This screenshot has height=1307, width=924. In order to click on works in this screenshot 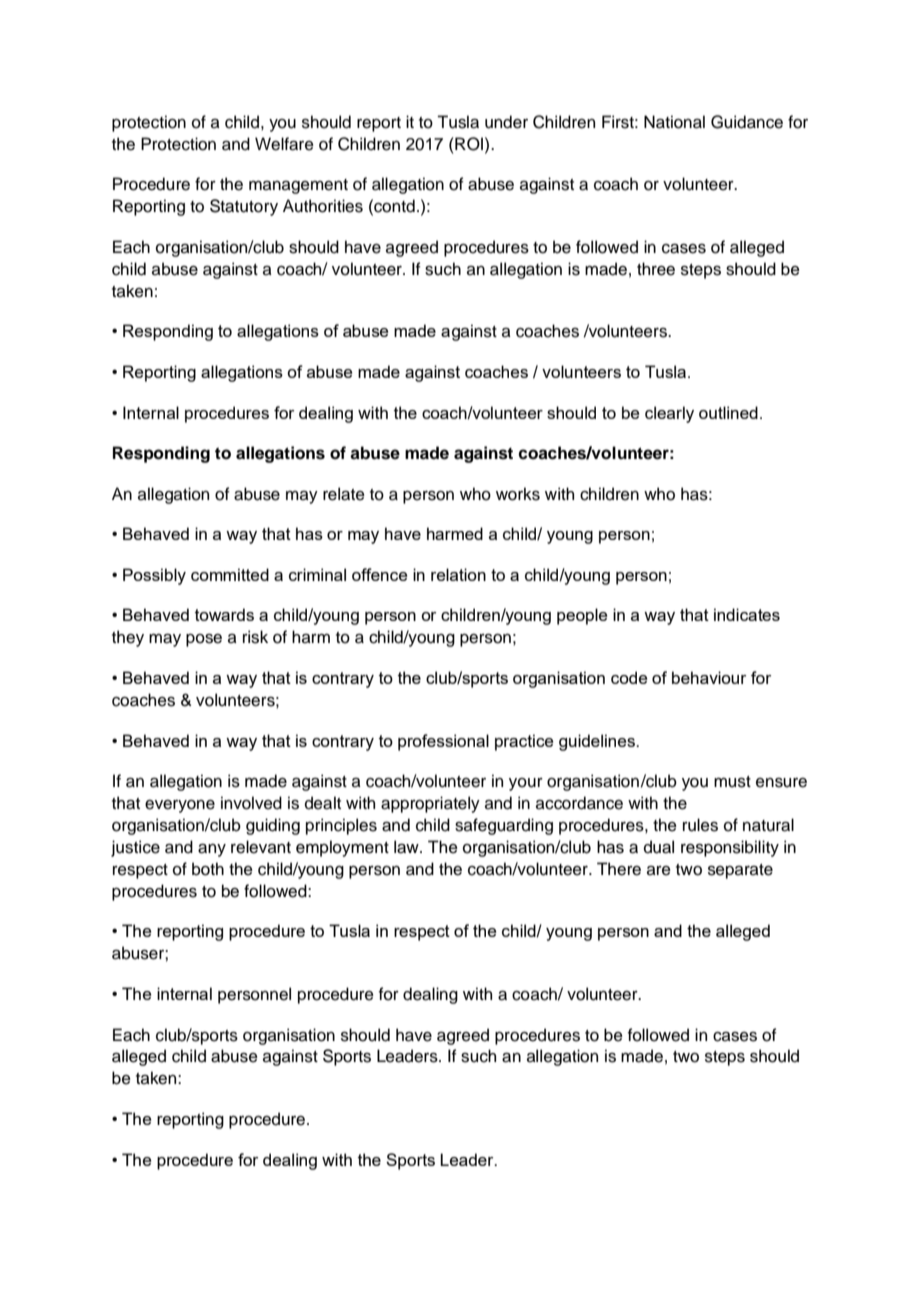, I will do `click(518, 494)`.
